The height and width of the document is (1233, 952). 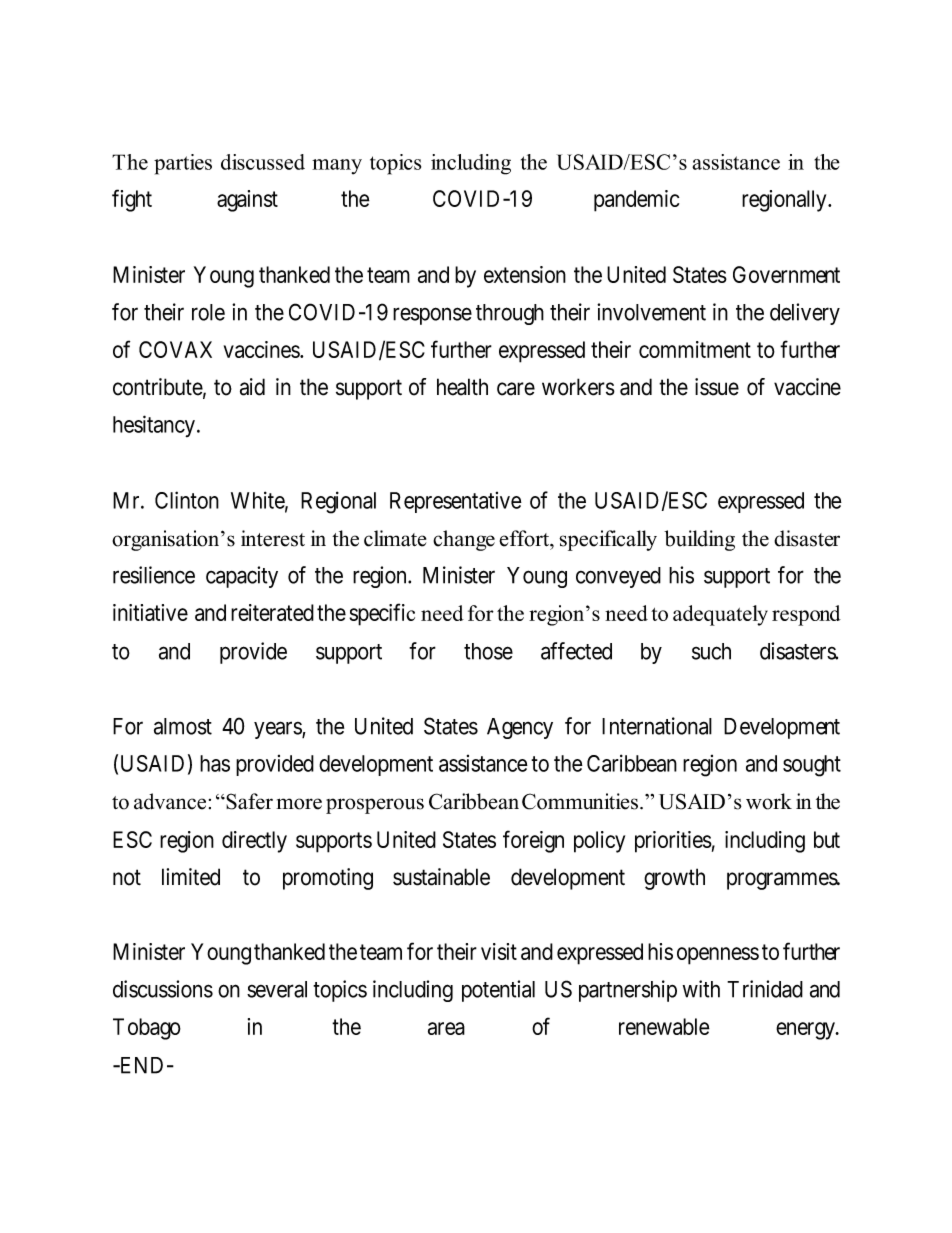 I want to click on Clinton, so click(x=187, y=500).
